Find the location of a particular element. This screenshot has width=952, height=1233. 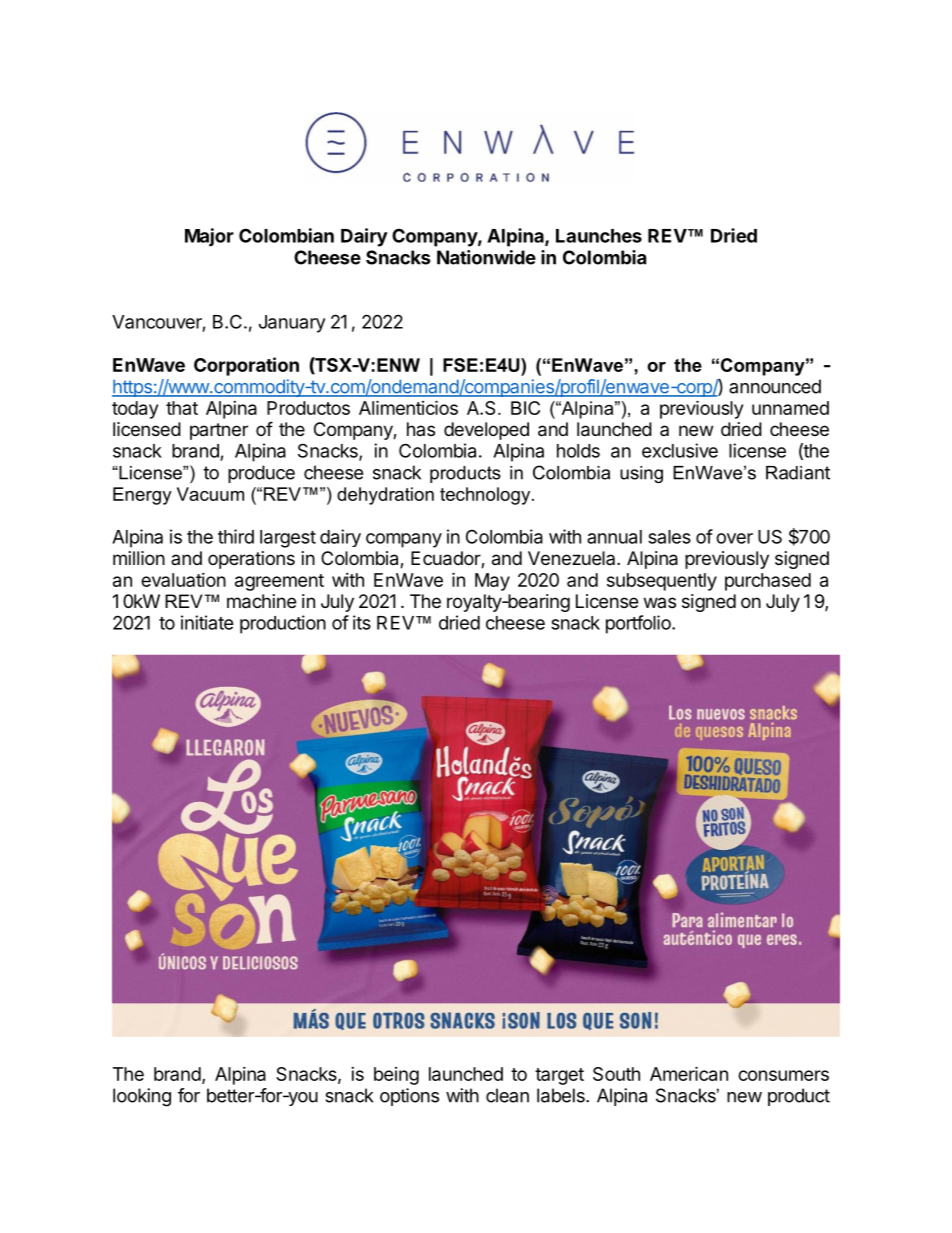

Major is located at coordinates (209, 237).
